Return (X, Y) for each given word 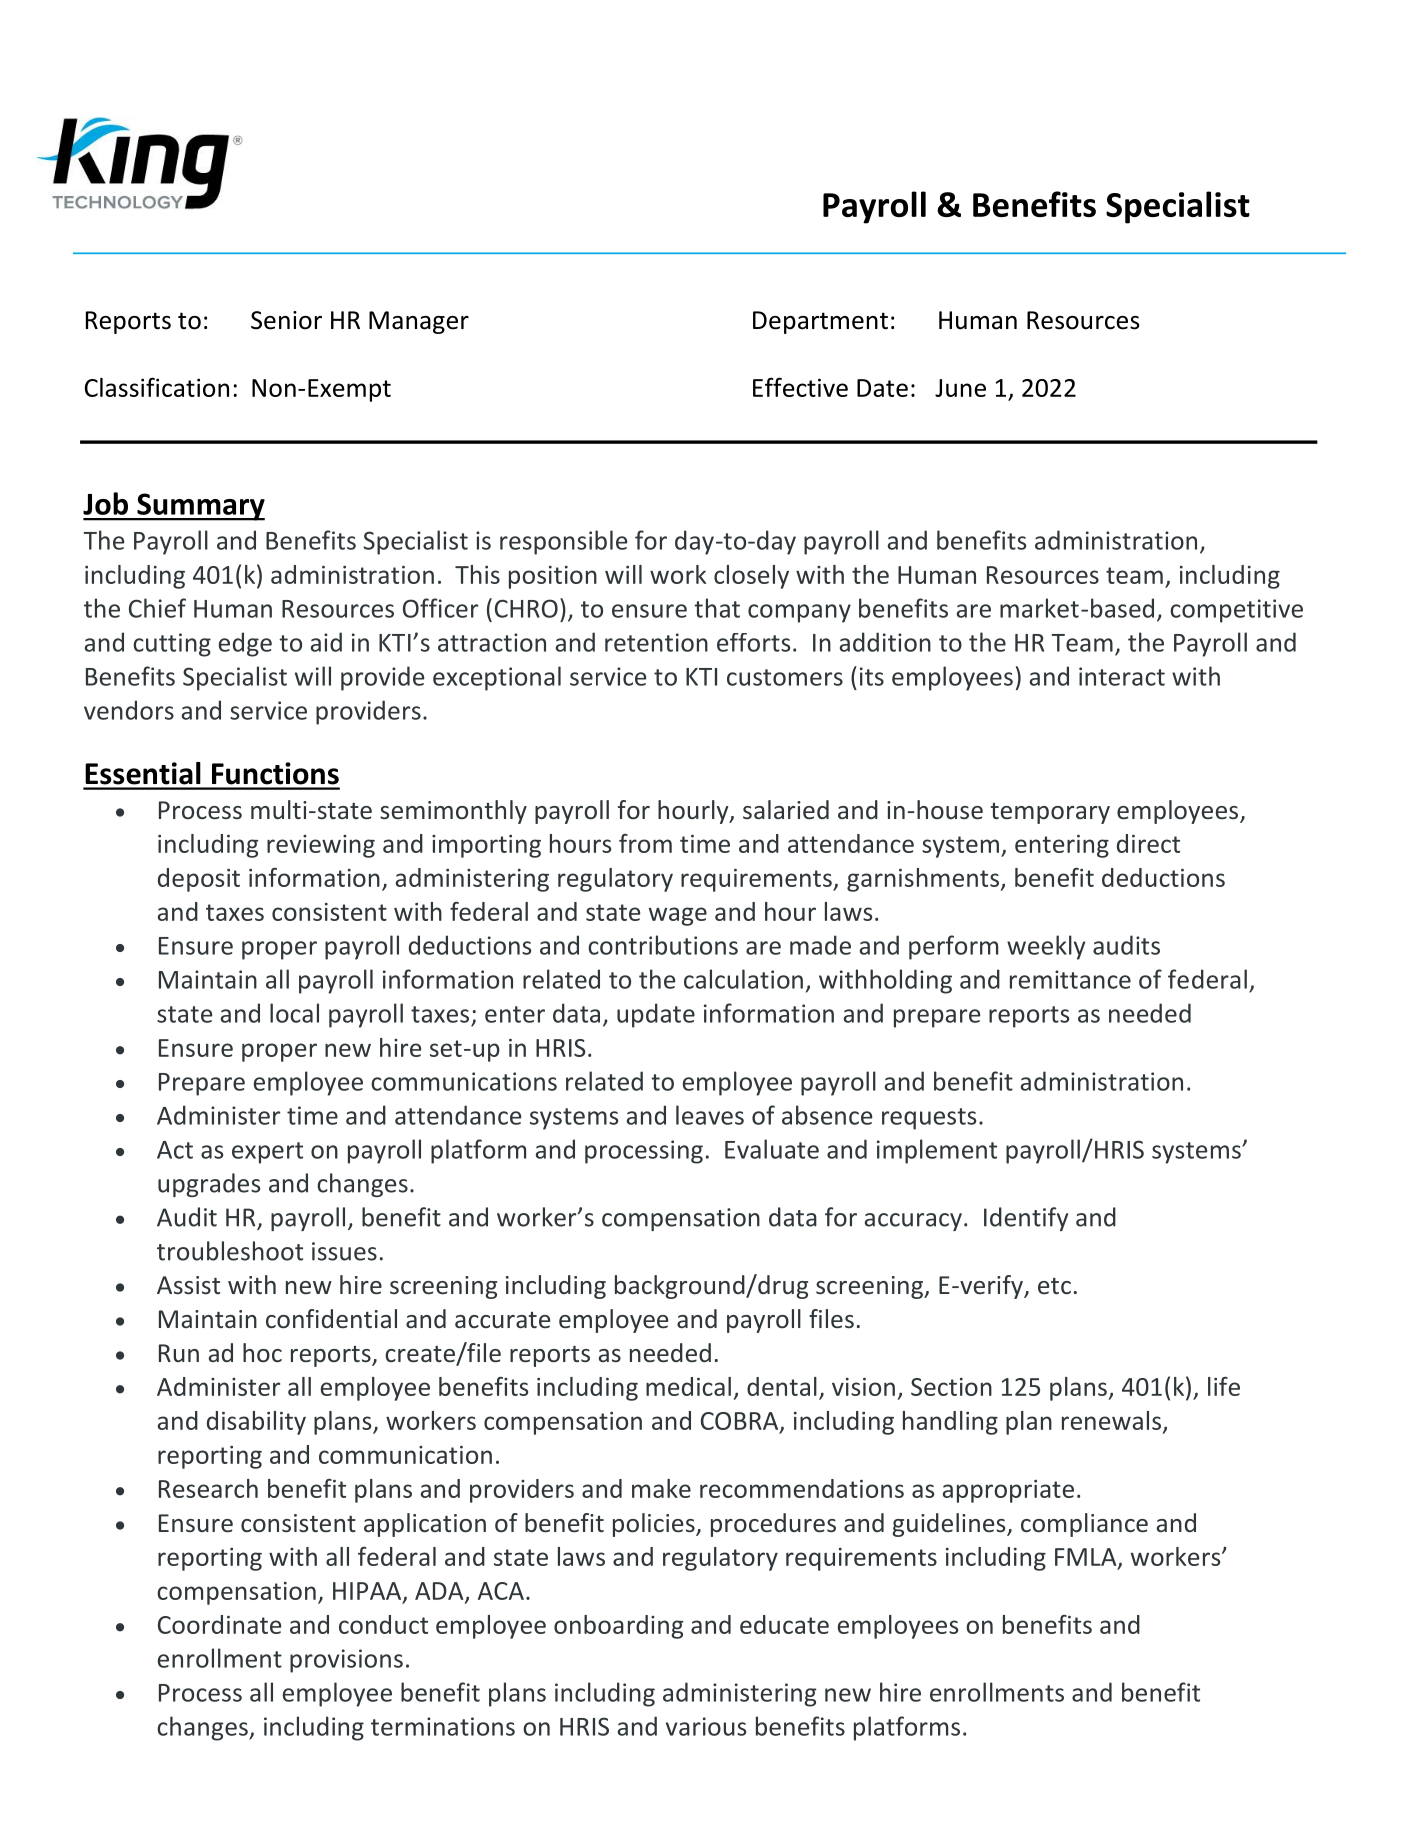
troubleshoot (230, 1251)
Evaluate (772, 1149)
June (960, 388)
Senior (286, 320)
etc (1054, 1286)
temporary (1050, 813)
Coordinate (220, 1624)
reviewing (321, 846)
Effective (800, 387)
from (645, 843)
